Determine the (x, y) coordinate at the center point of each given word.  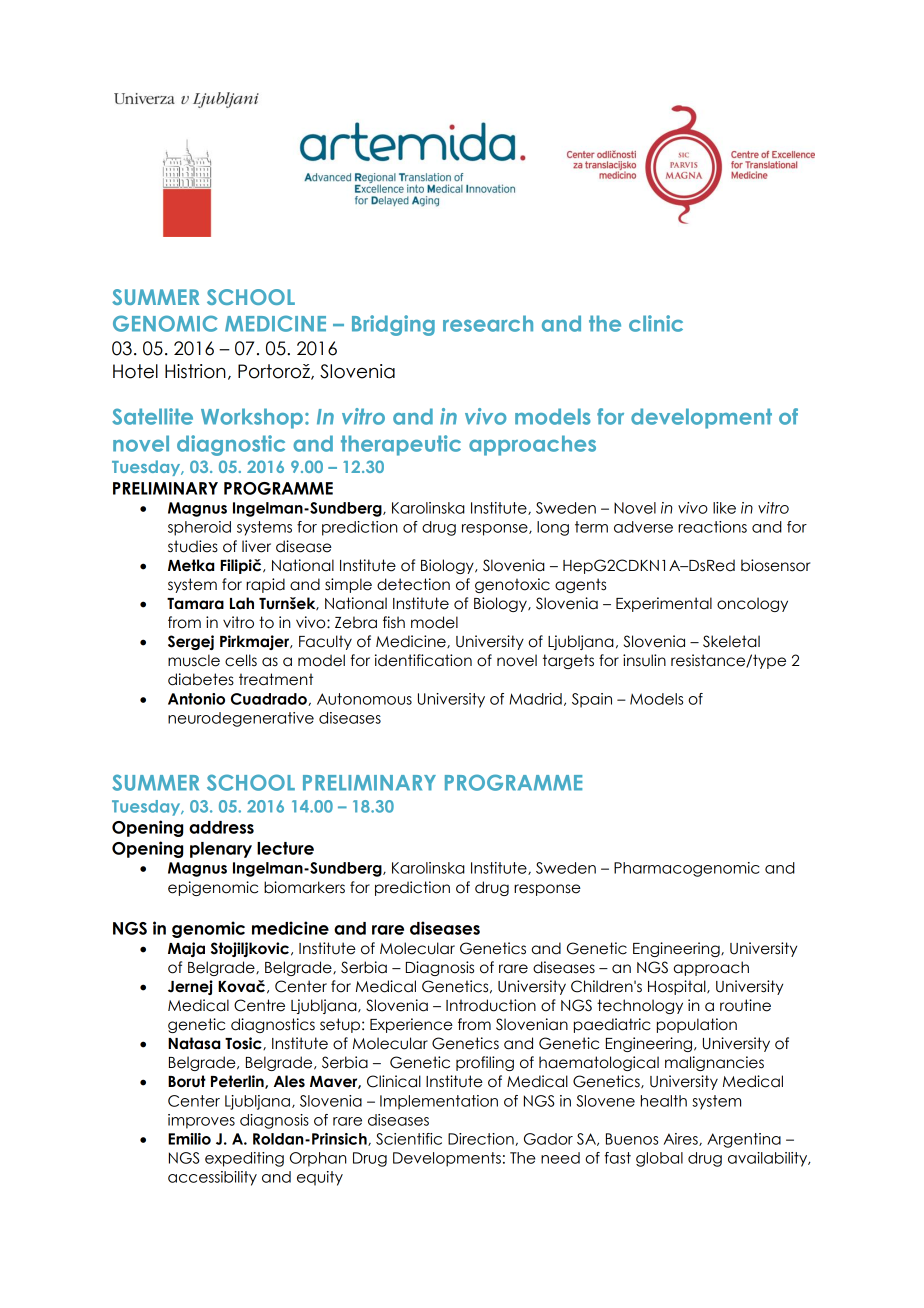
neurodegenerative (241, 719)
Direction (482, 1139)
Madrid (535, 699)
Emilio (189, 1139)
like (724, 508)
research (488, 323)
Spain (592, 700)
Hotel (135, 371)
